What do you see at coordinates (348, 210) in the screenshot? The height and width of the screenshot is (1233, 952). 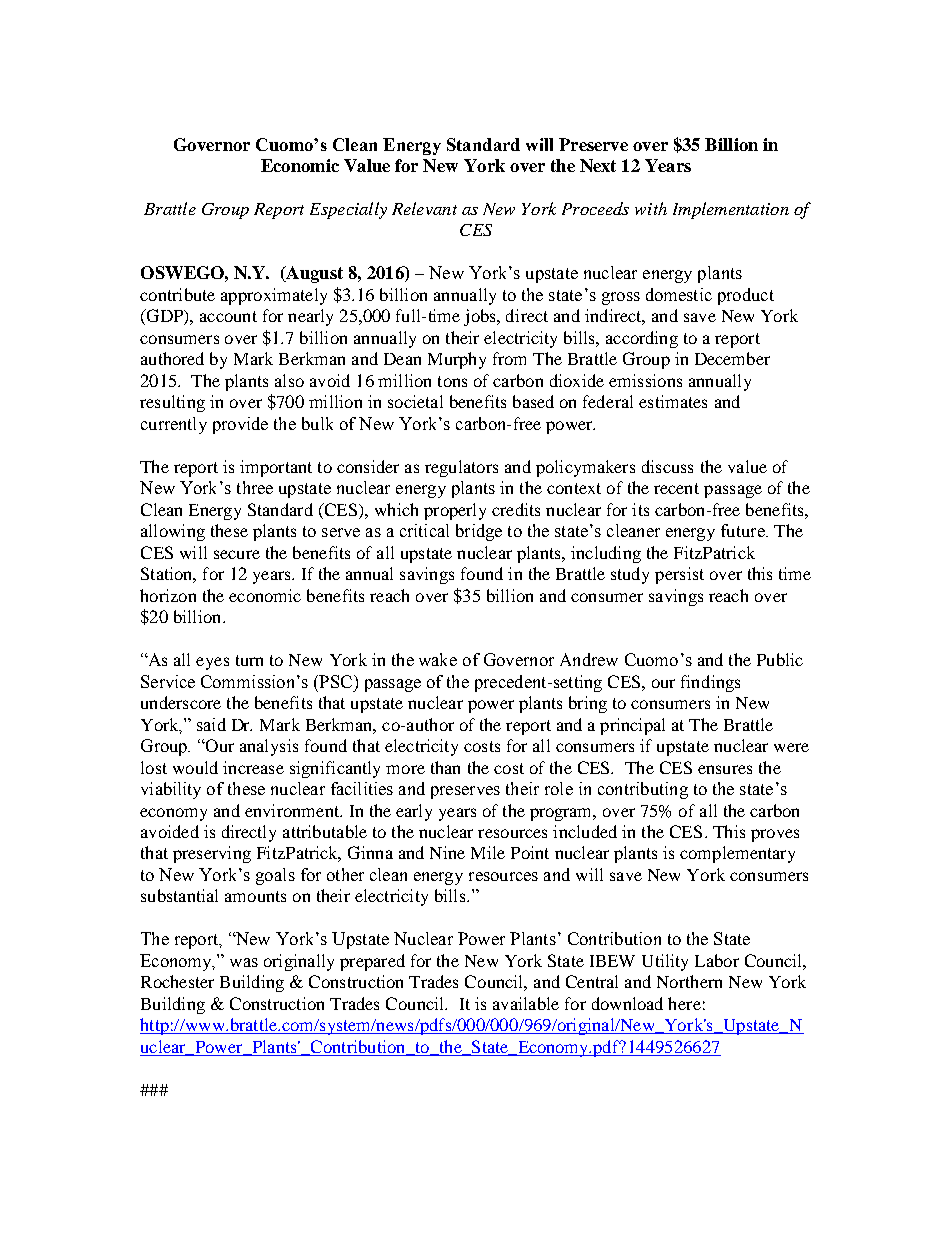 I see `Especially` at bounding box center [348, 210].
